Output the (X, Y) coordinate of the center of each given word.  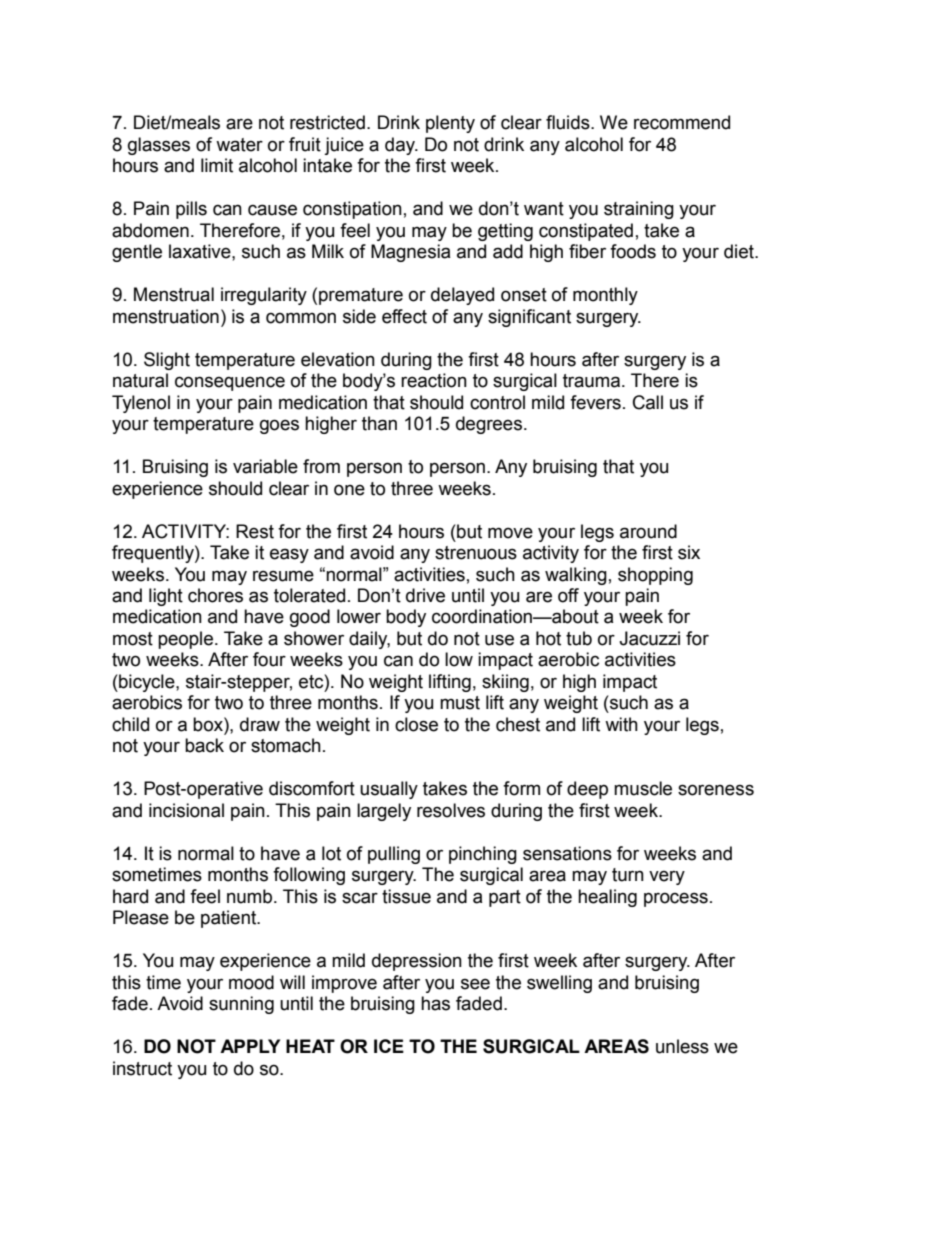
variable (265, 466)
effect (404, 316)
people (187, 640)
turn (628, 875)
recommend (682, 122)
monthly (605, 296)
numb (251, 896)
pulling (394, 855)
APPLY (250, 1046)
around (648, 531)
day (401, 146)
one (349, 490)
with (621, 724)
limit (217, 165)
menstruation (166, 316)
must (460, 703)
